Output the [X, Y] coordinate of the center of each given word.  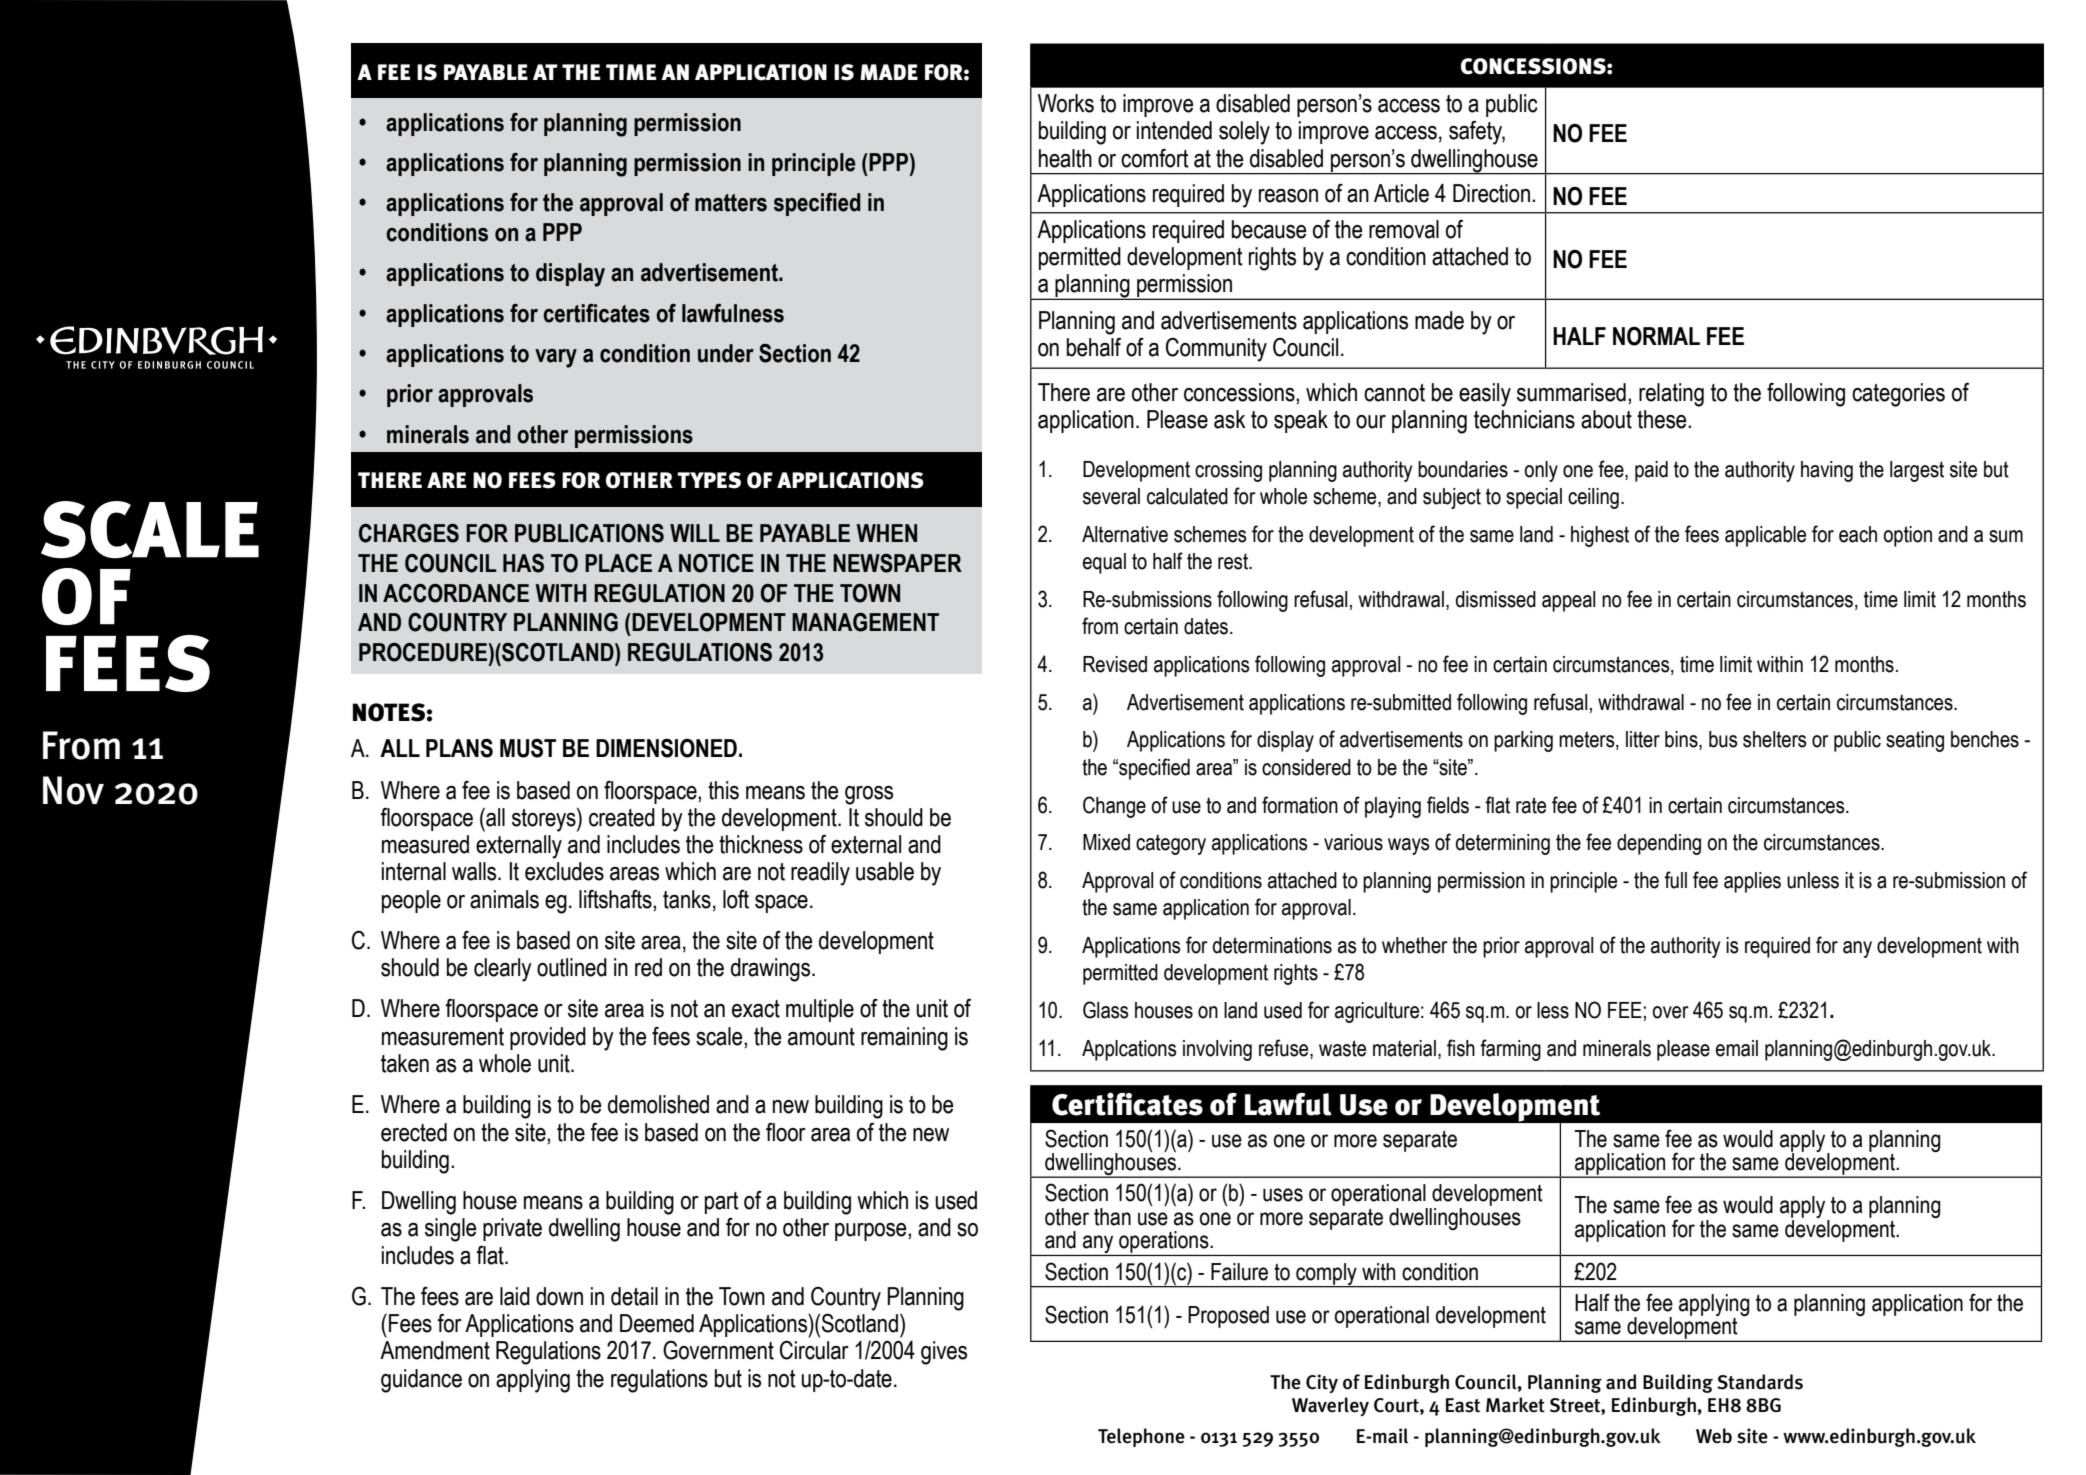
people [411, 901]
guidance [421, 1381]
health [1065, 158]
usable [885, 871]
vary [556, 358]
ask [1230, 419]
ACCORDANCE [456, 593]
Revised [1115, 664]
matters [731, 203]
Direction [1491, 193]
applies [1752, 882]
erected [414, 1132]
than [1112, 1217]
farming [1510, 1050]
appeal [1569, 601]
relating [1671, 395]
